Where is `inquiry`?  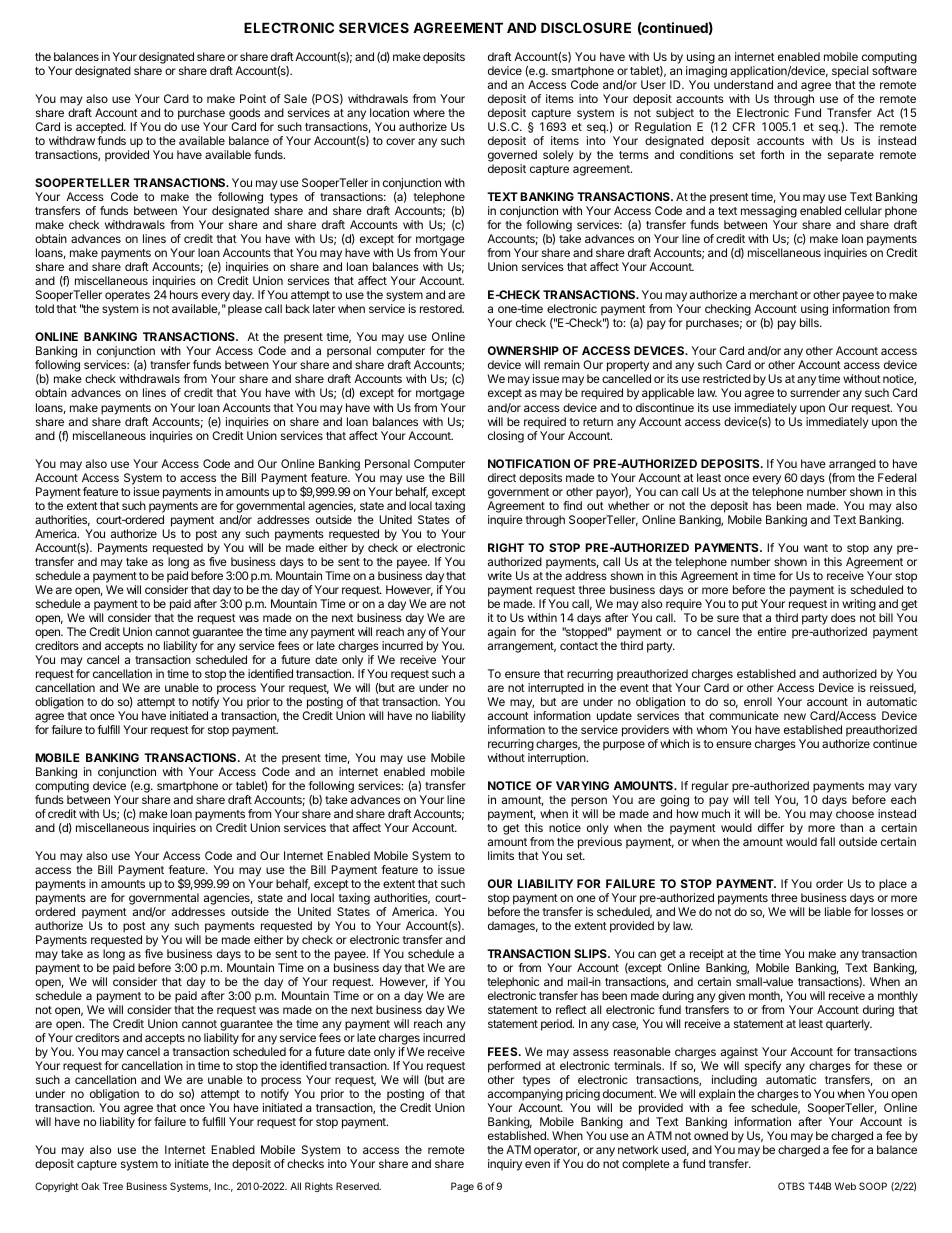 inquiry is located at coordinates (505, 1165).
